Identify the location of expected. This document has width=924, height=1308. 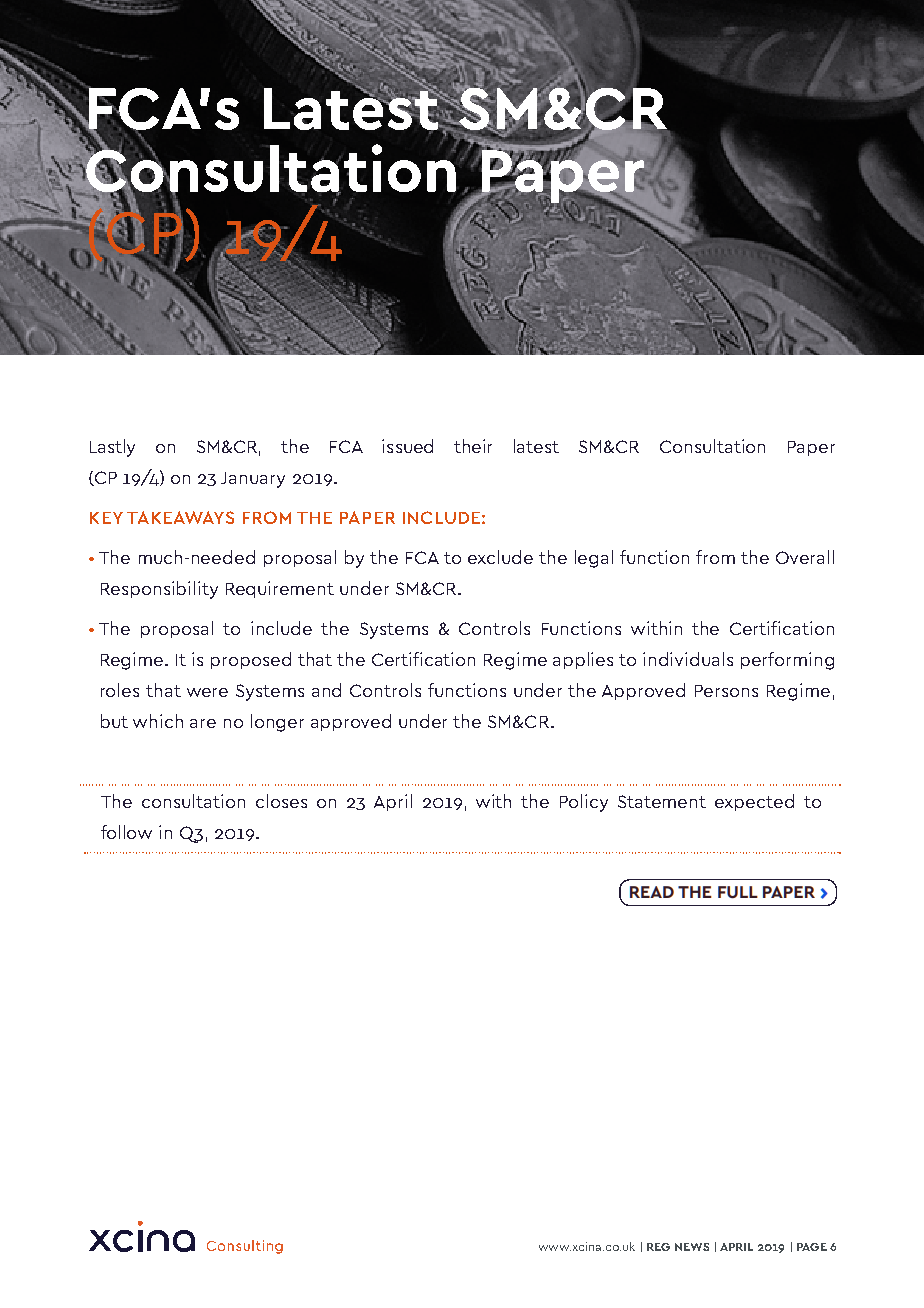
(754, 802).
